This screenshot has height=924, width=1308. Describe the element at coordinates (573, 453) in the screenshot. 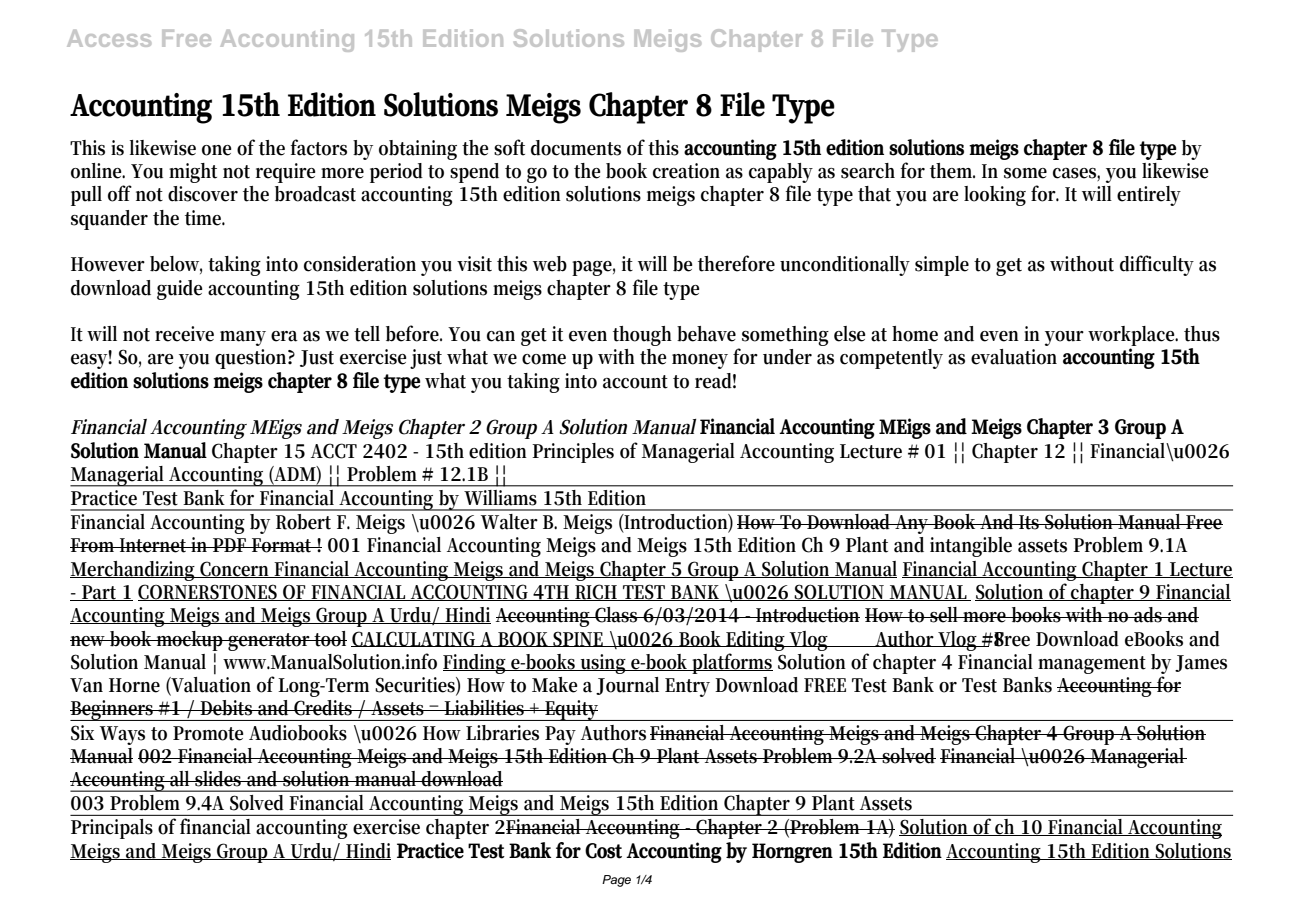

I see `Principles` at that location.
